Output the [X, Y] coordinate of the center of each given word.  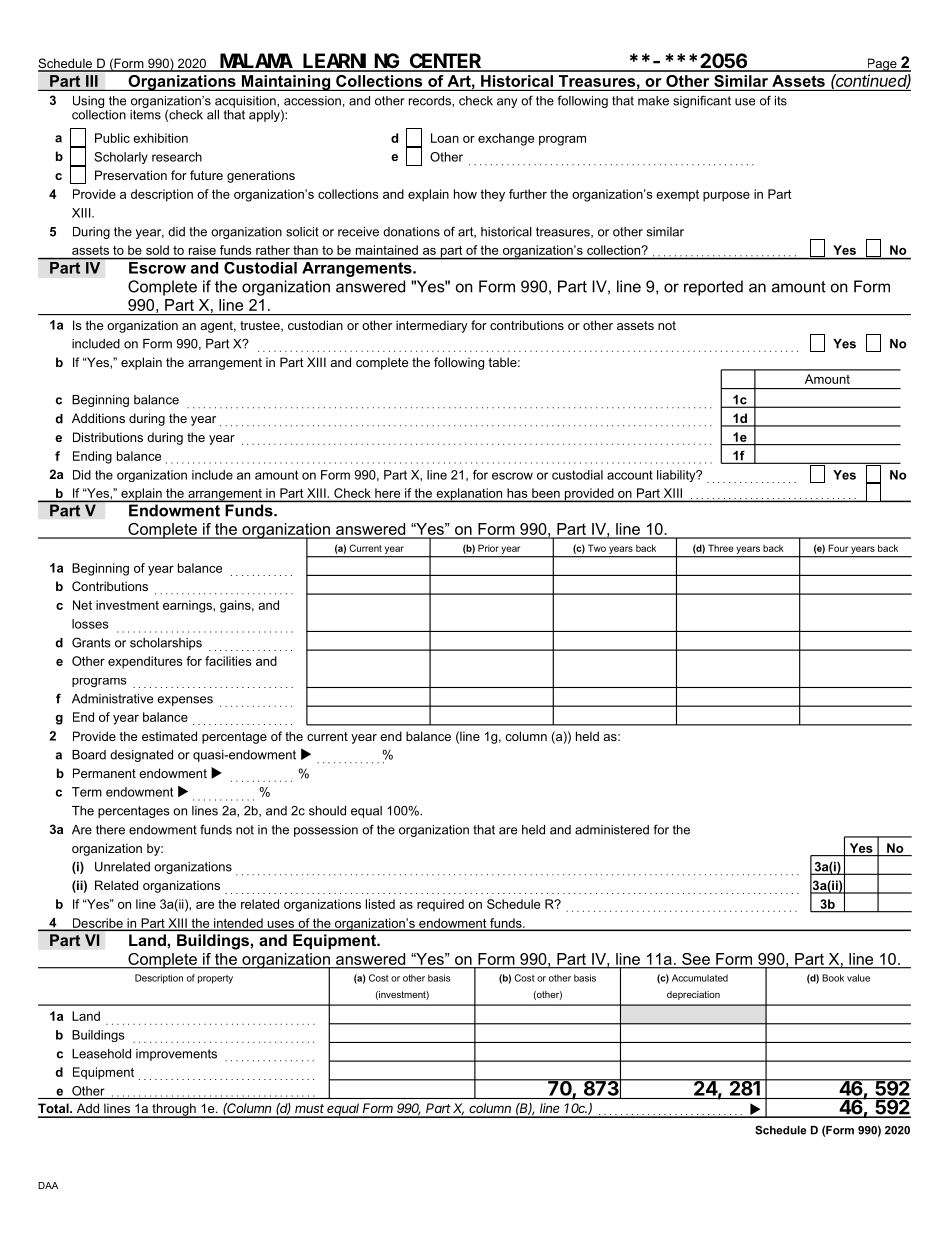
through [174, 1110]
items [145, 113]
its [781, 101]
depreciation [693, 995]
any [507, 103]
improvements [176, 1055]
